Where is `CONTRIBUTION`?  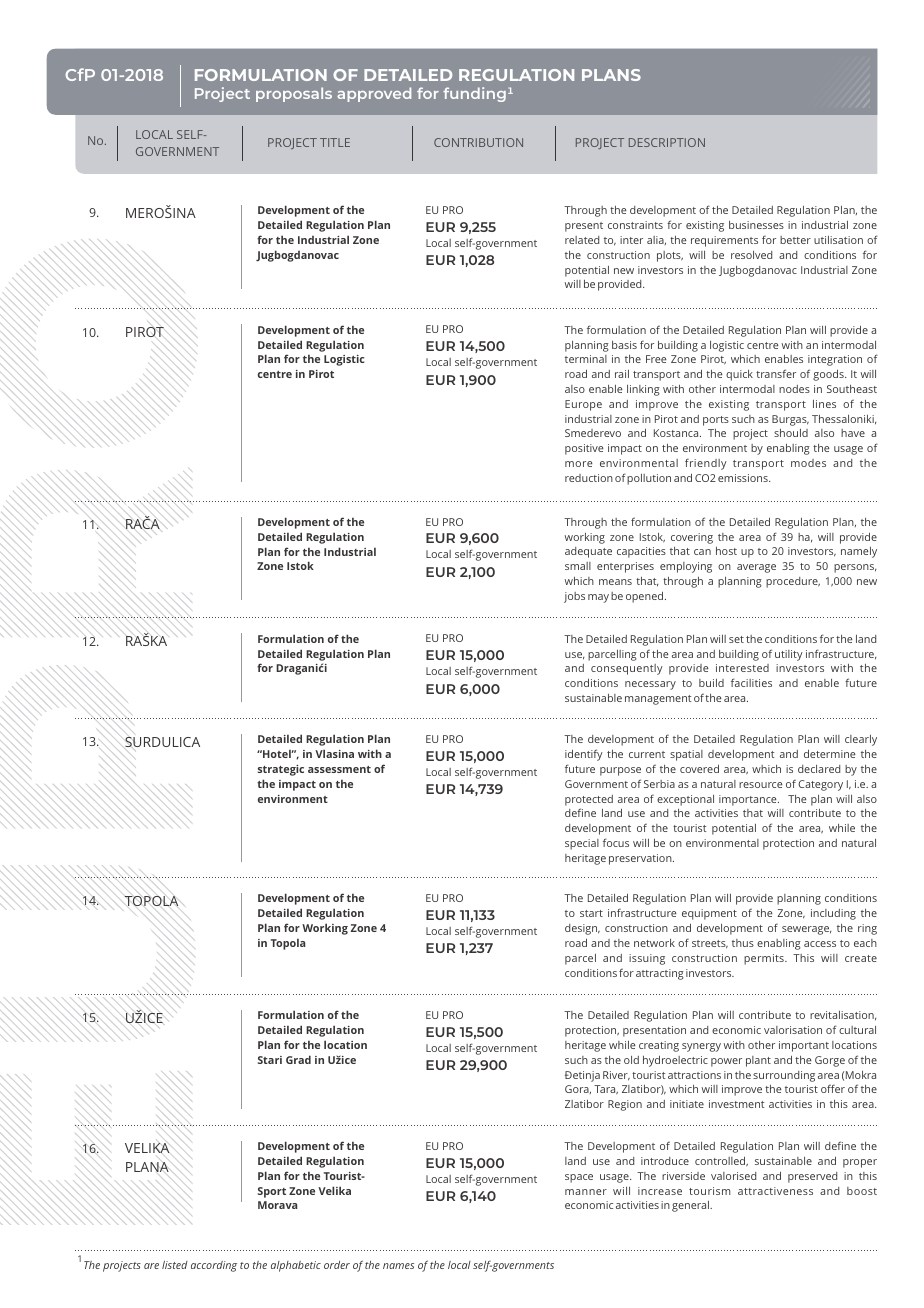
CONTRIBUTION is located at coordinates (478, 142).
